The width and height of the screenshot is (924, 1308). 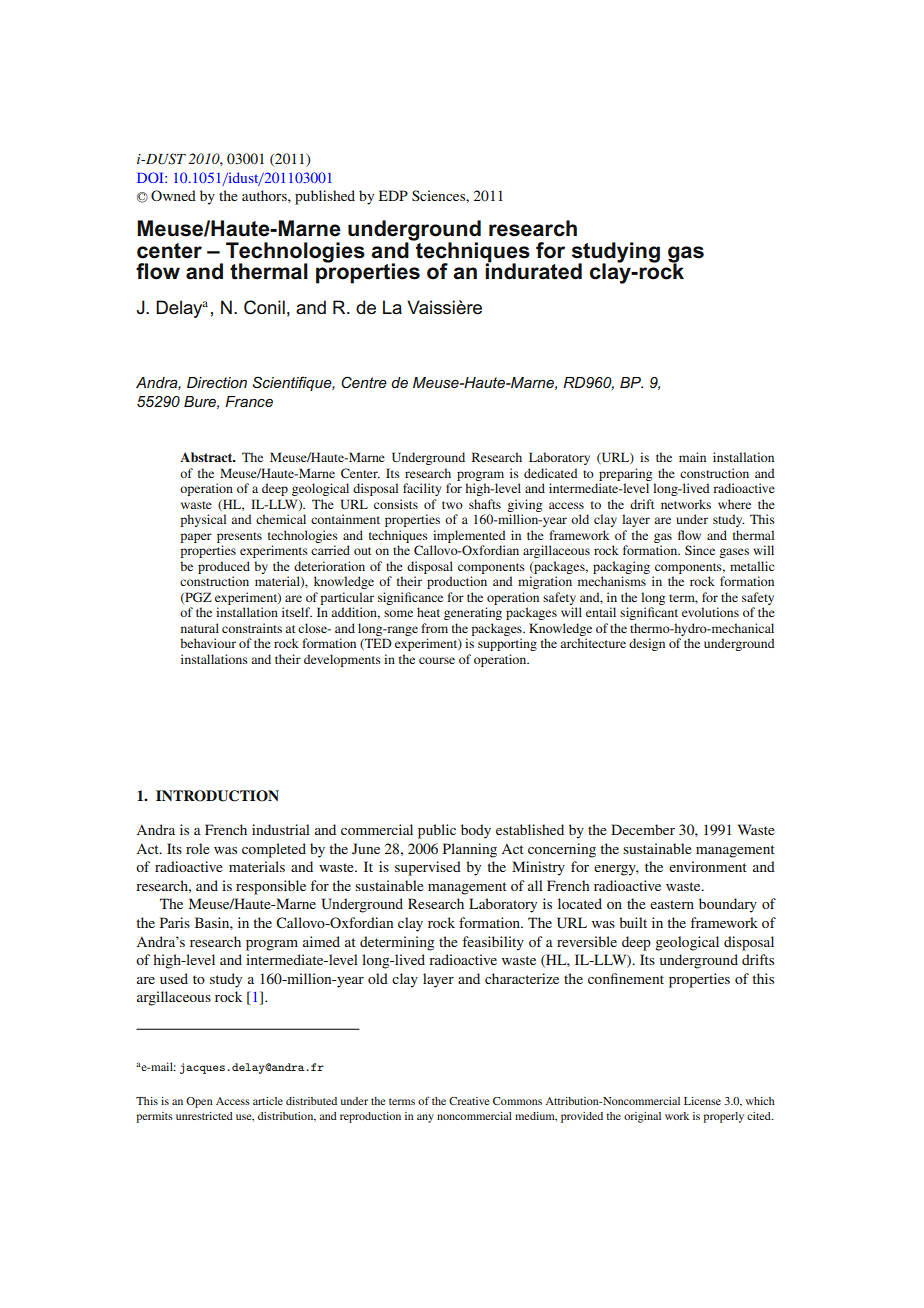 What do you see at coordinates (643, 829) in the screenshot?
I see `December` at bounding box center [643, 829].
